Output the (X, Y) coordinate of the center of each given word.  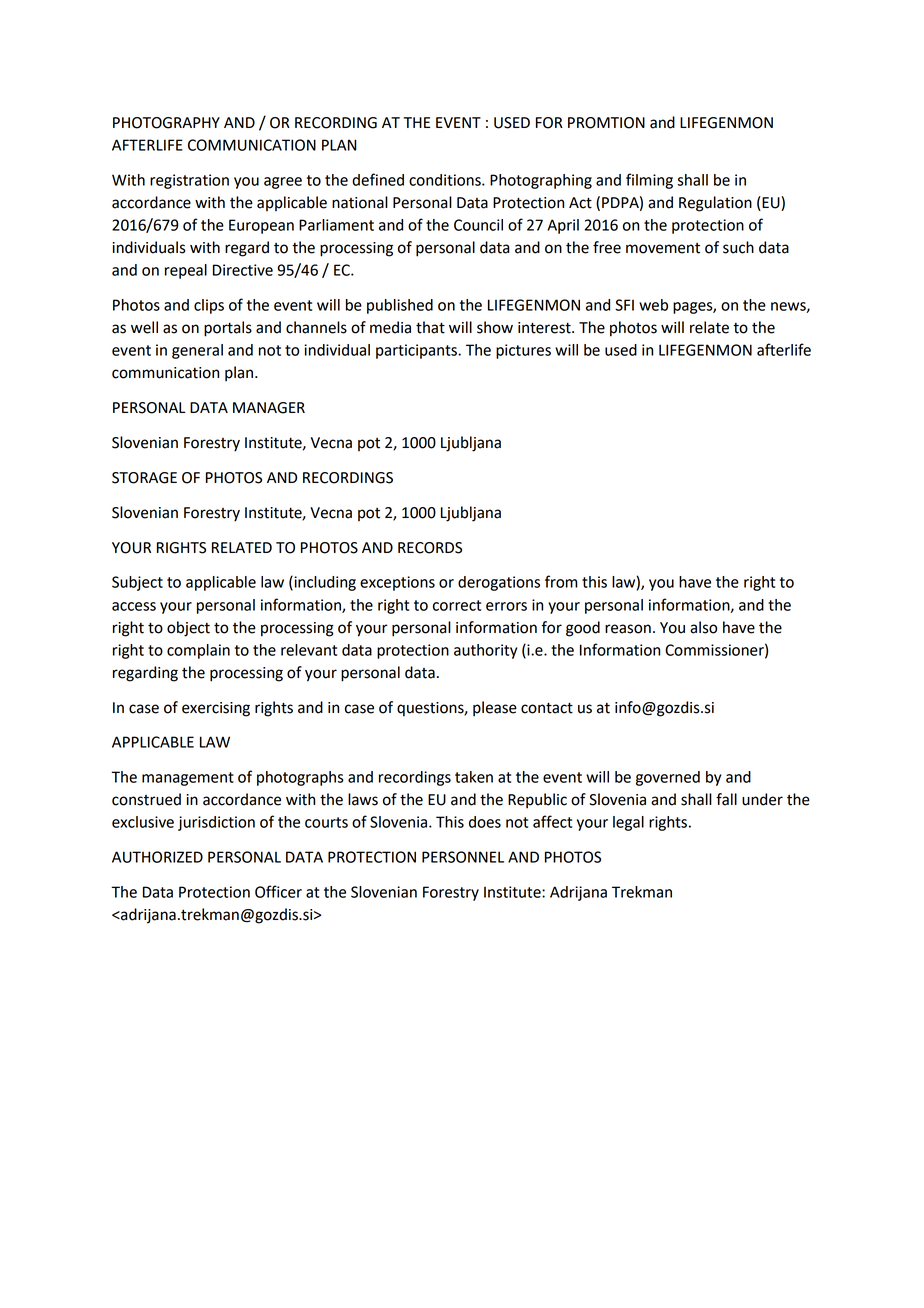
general (197, 351)
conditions (446, 180)
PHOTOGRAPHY (166, 123)
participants (417, 351)
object (188, 629)
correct (457, 605)
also (703, 627)
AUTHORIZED (157, 857)
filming (649, 181)
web (653, 305)
